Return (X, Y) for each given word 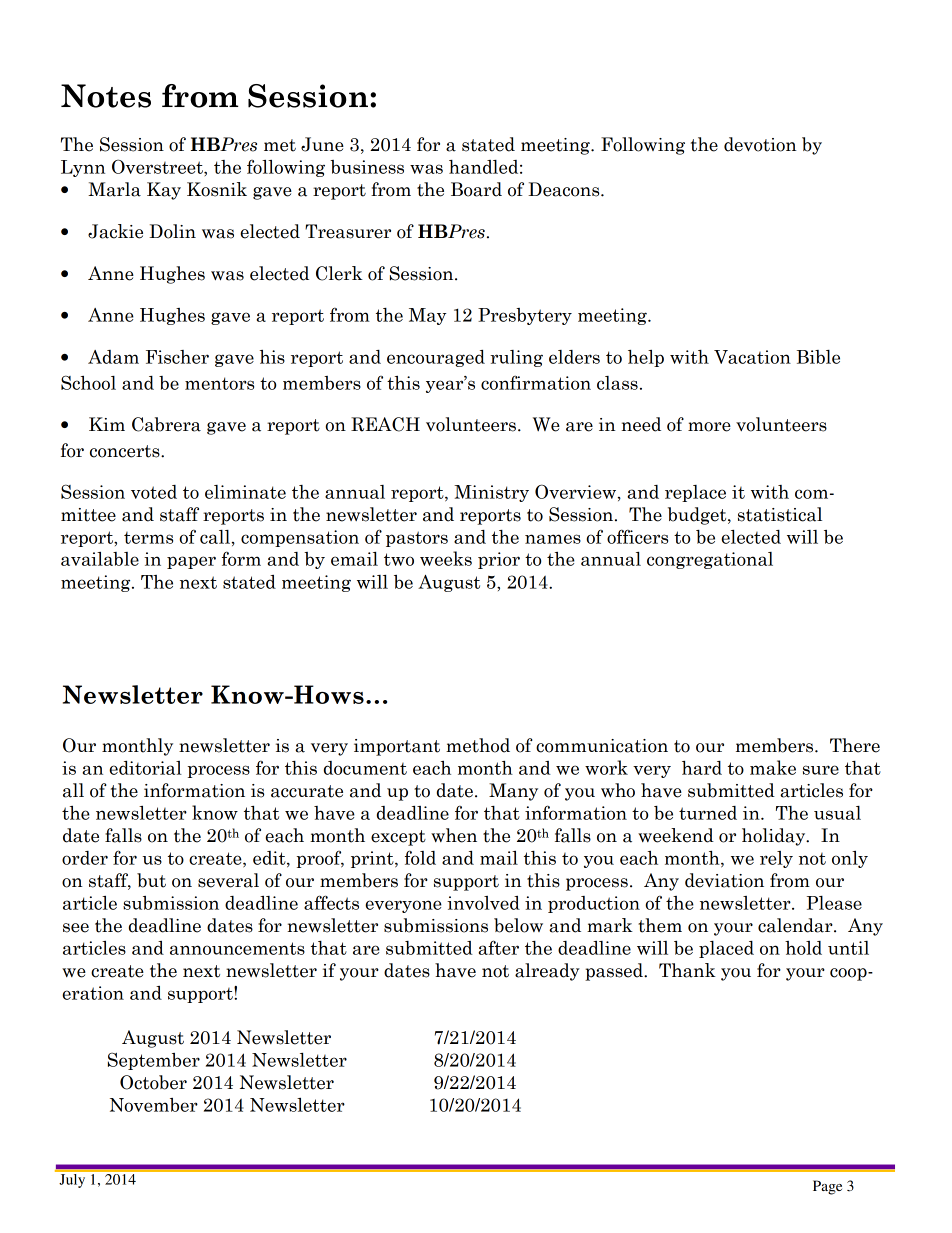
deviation (724, 880)
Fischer (177, 357)
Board (476, 189)
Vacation (752, 357)
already (547, 972)
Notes (106, 96)
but (151, 880)
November (154, 1105)
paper (191, 562)
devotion (760, 144)
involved (483, 903)
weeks (446, 558)
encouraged (436, 358)
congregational (710, 560)
